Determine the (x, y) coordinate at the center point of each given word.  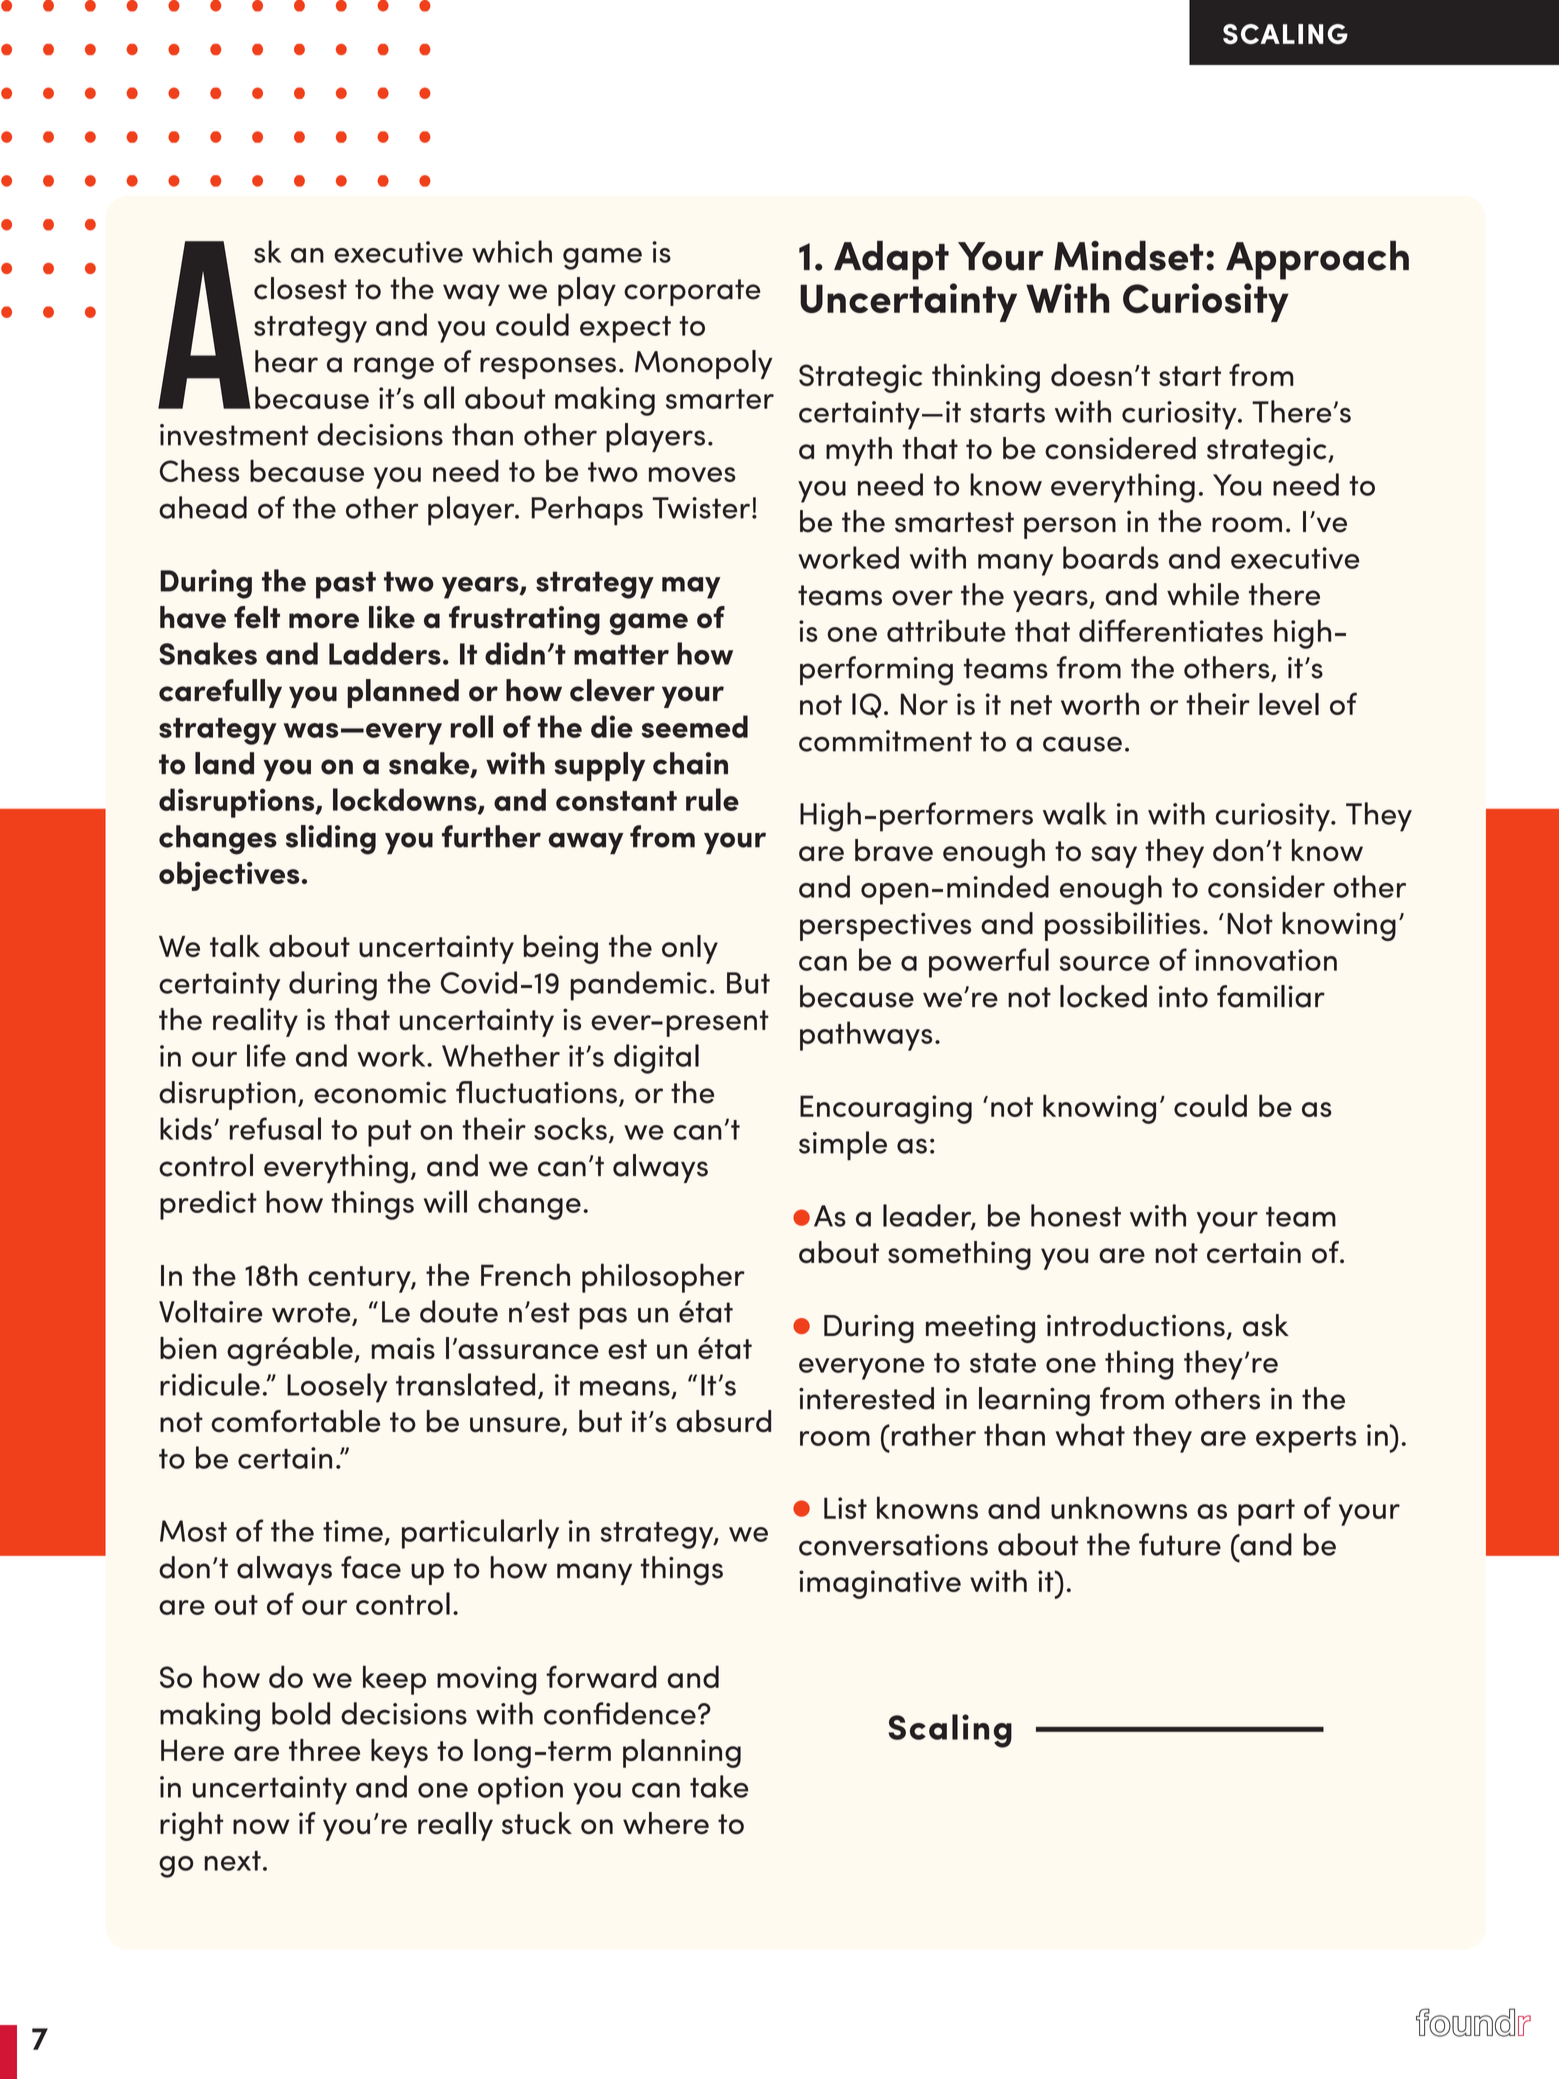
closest (300, 288)
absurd (723, 1421)
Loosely (337, 1388)
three (324, 1750)
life (266, 1055)
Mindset (1128, 256)
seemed (694, 726)
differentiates (1171, 630)
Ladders (385, 653)
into (1183, 997)
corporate (692, 292)
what (1090, 1434)
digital (656, 1059)
